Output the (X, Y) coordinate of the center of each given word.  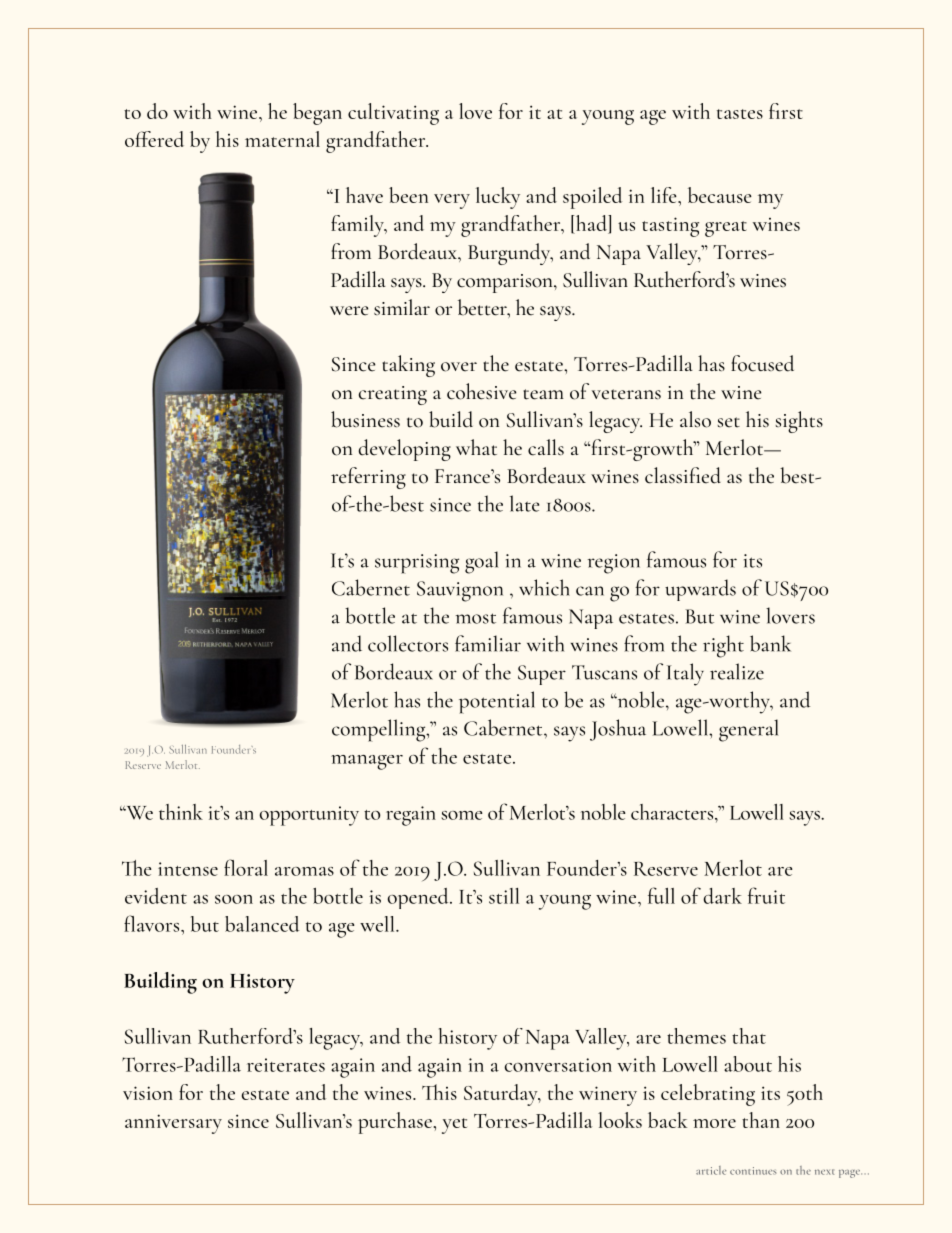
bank (770, 643)
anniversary (173, 1124)
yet (454, 1126)
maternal (282, 139)
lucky (498, 198)
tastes (740, 114)
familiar (488, 643)
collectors (408, 643)
